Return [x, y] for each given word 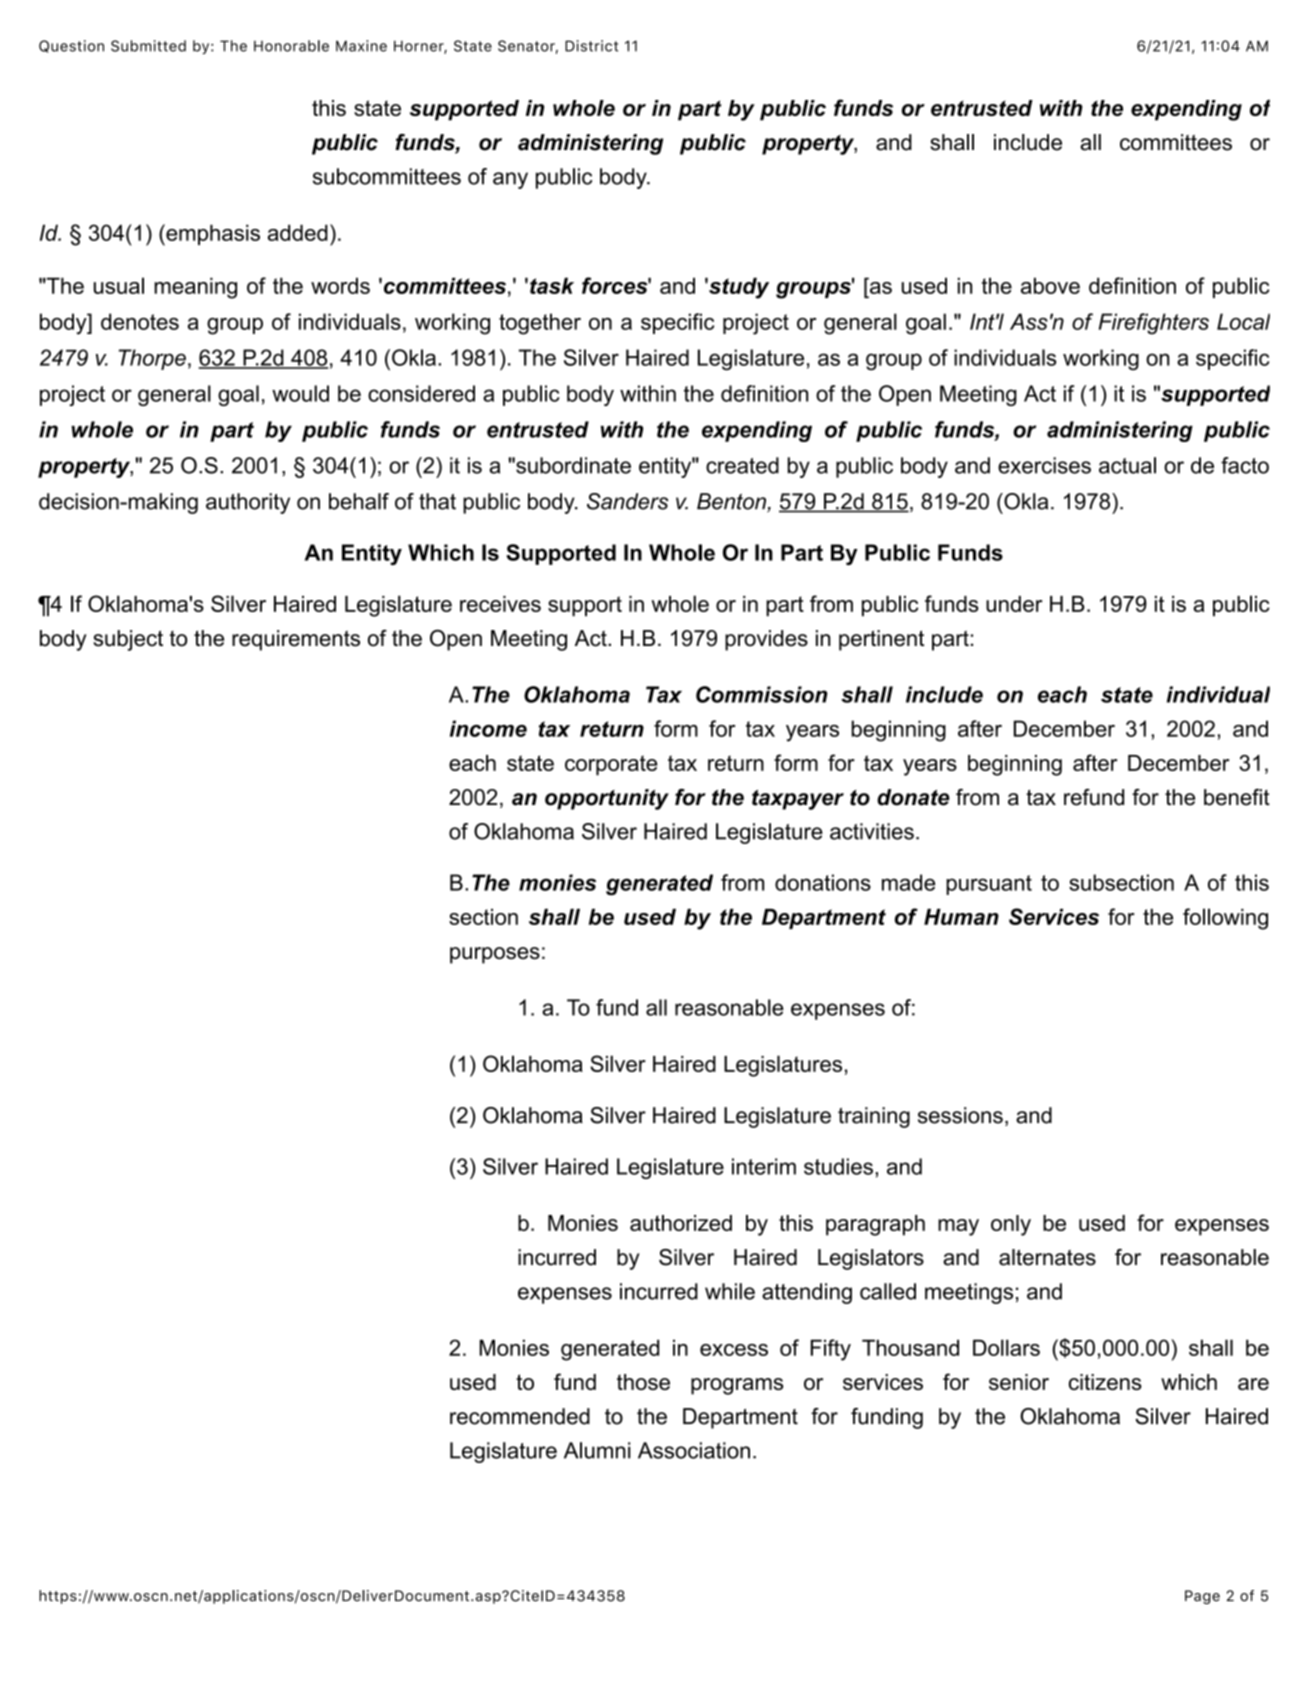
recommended [520, 1416]
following [1225, 919]
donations [823, 882]
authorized [681, 1223]
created [742, 465]
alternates [1047, 1257]
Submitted [148, 46]
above [1050, 285]
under [1014, 604]
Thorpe [152, 359]
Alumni [597, 1450]
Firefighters [1154, 324]
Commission [762, 694]
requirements [296, 640]
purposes [495, 955]
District [591, 46]
